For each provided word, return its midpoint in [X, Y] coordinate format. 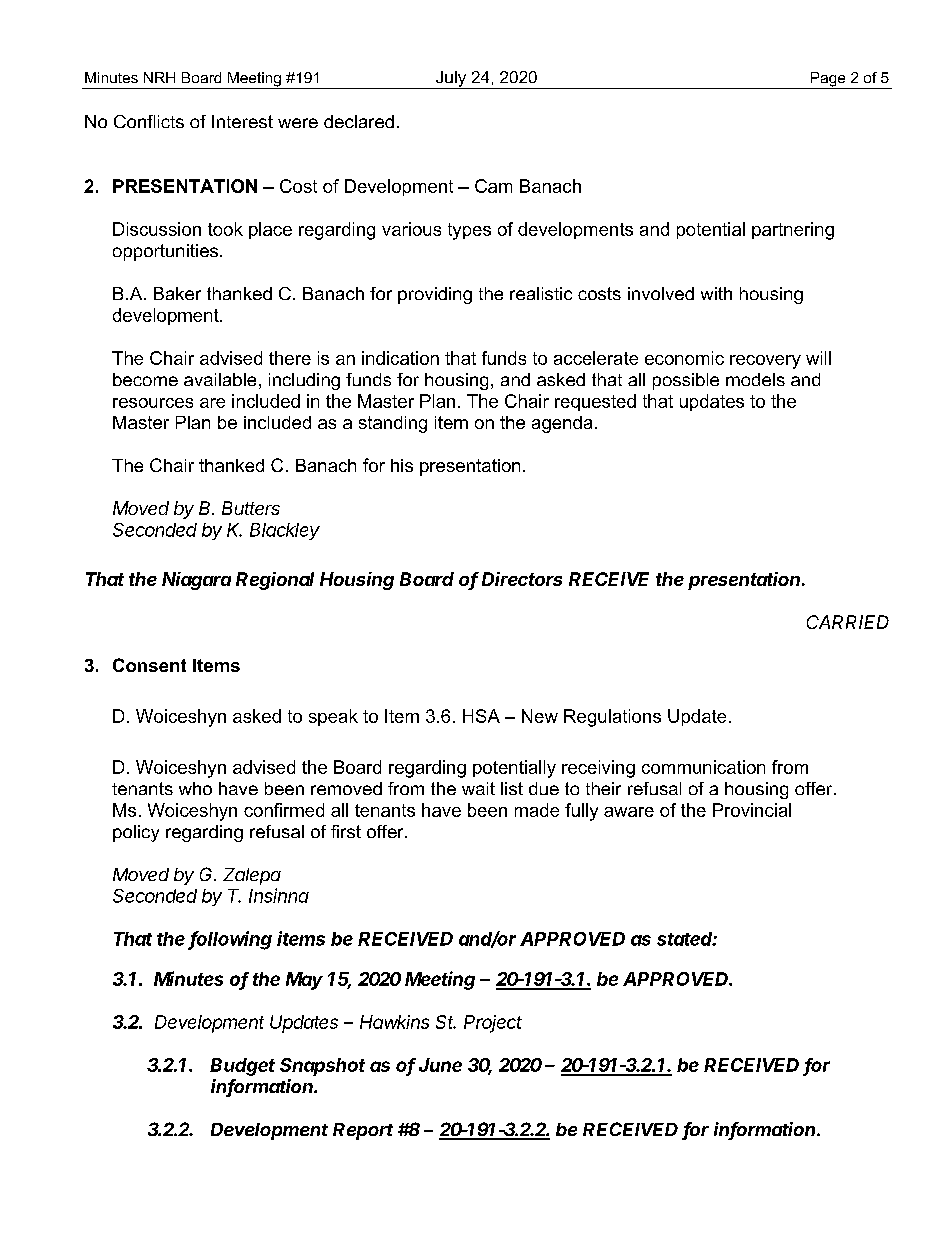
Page [828, 80]
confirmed [284, 810]
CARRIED [848, 622]
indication [400, 358]
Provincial [752, 810]
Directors [522, 579]
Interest [242, 121]
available [220, 379]
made [537, 810]
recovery [765, 362]
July [451, 80]
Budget [242, 1067]
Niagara [196, 581]
